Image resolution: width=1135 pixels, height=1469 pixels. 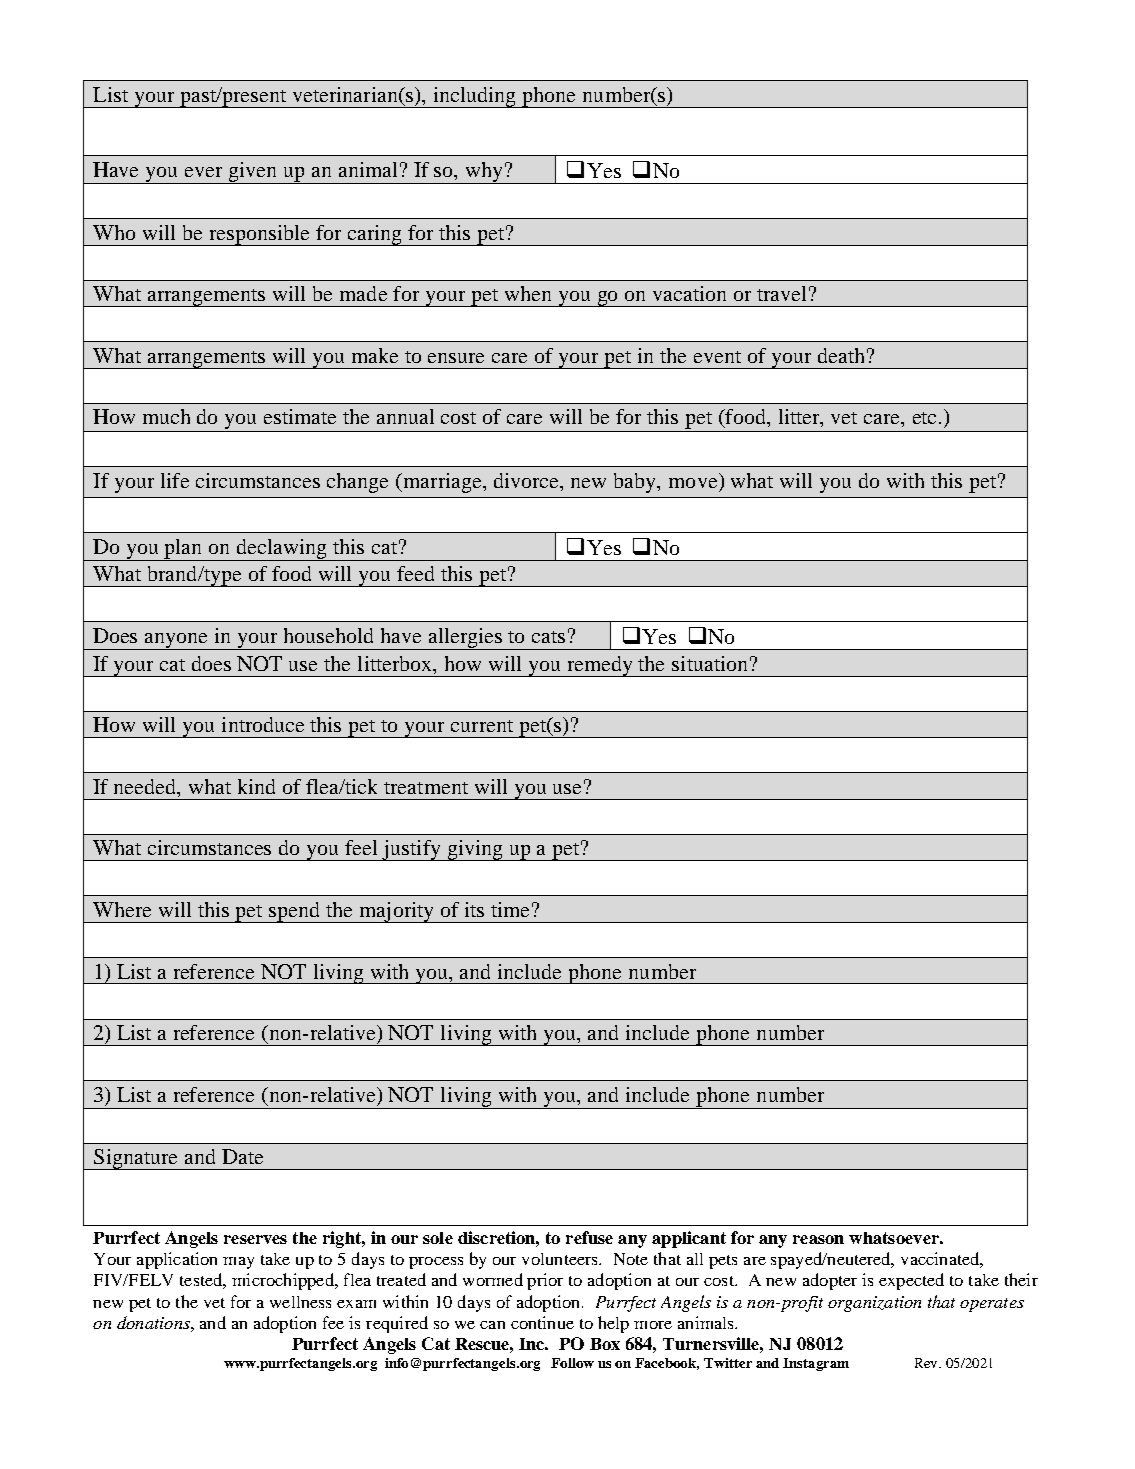 What do you see at coordinates (474, 909) in the screenshot?
I see `its` at bounding box center [474, 909].
